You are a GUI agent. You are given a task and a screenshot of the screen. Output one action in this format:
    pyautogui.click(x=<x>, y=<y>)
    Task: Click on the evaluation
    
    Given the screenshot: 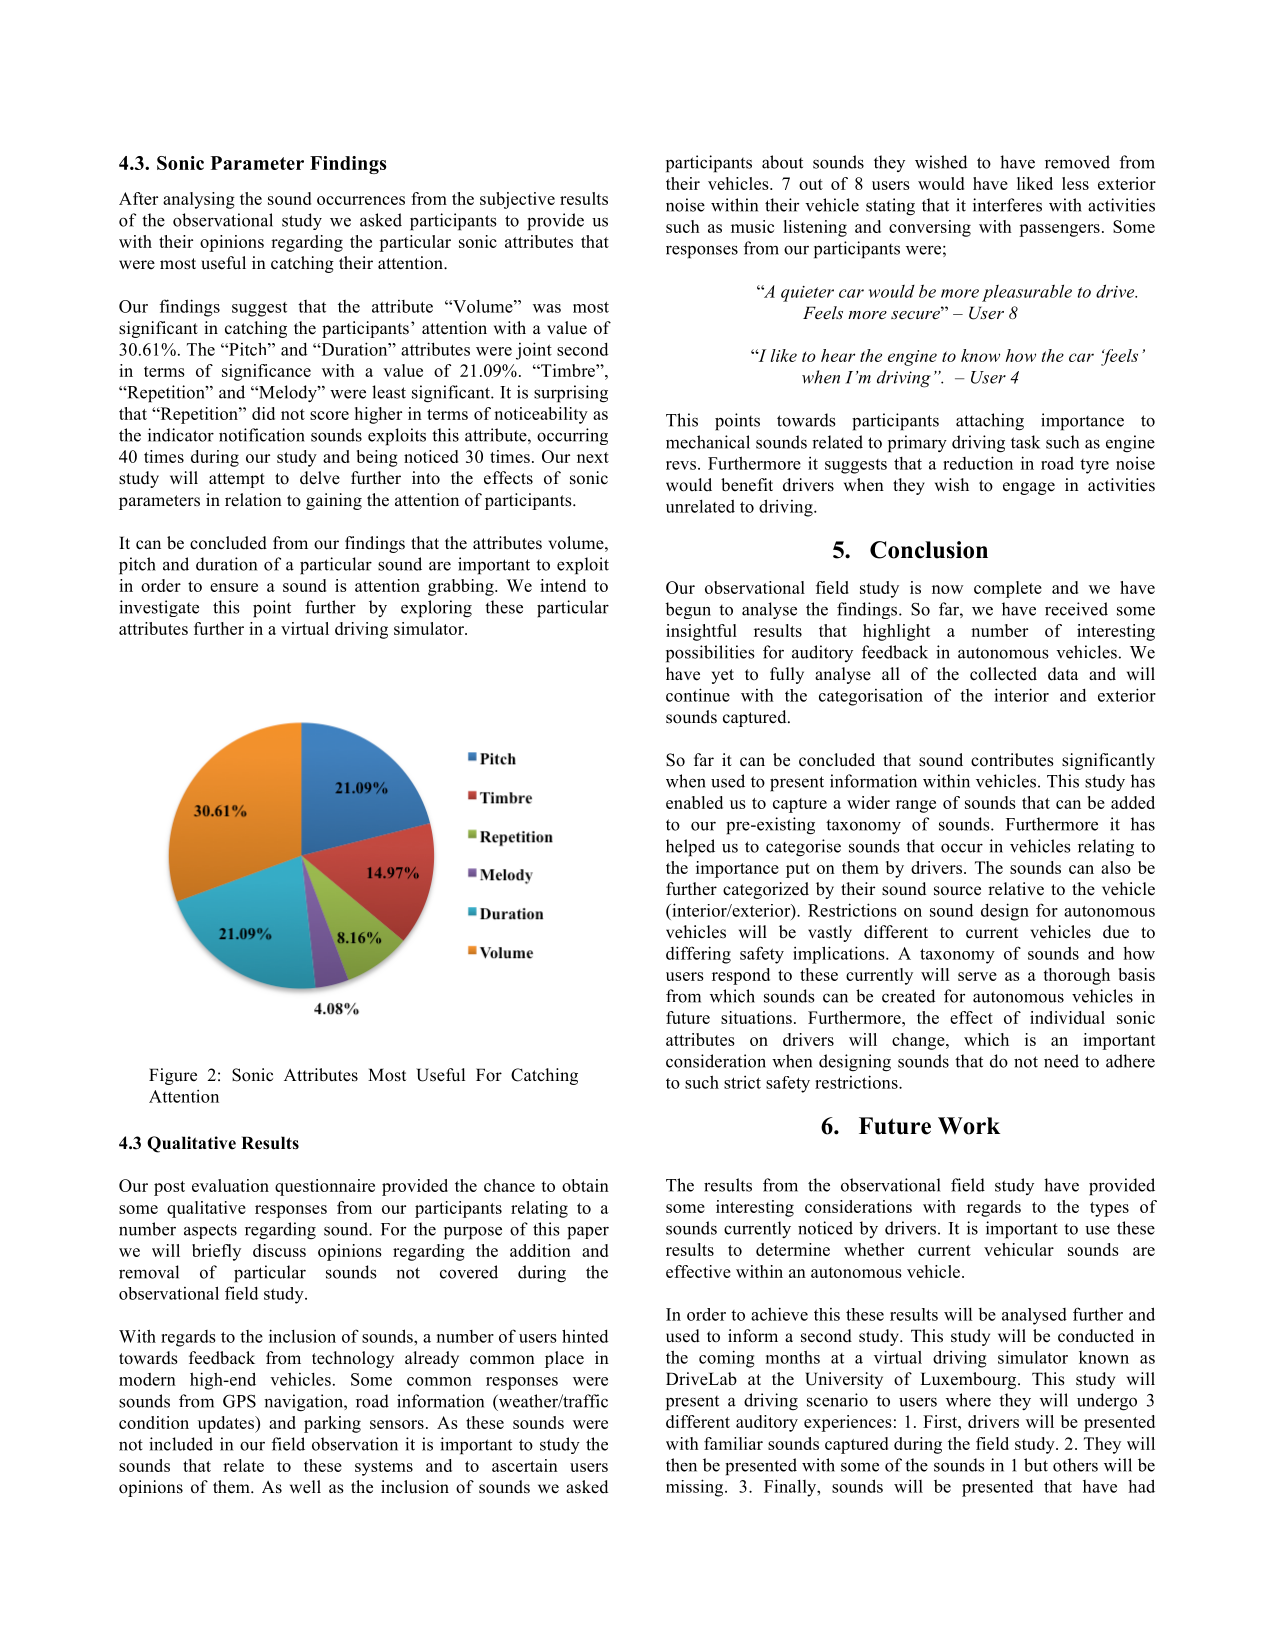 What is the action you would take?
    pyautogui.click(x=230, y=1185)
